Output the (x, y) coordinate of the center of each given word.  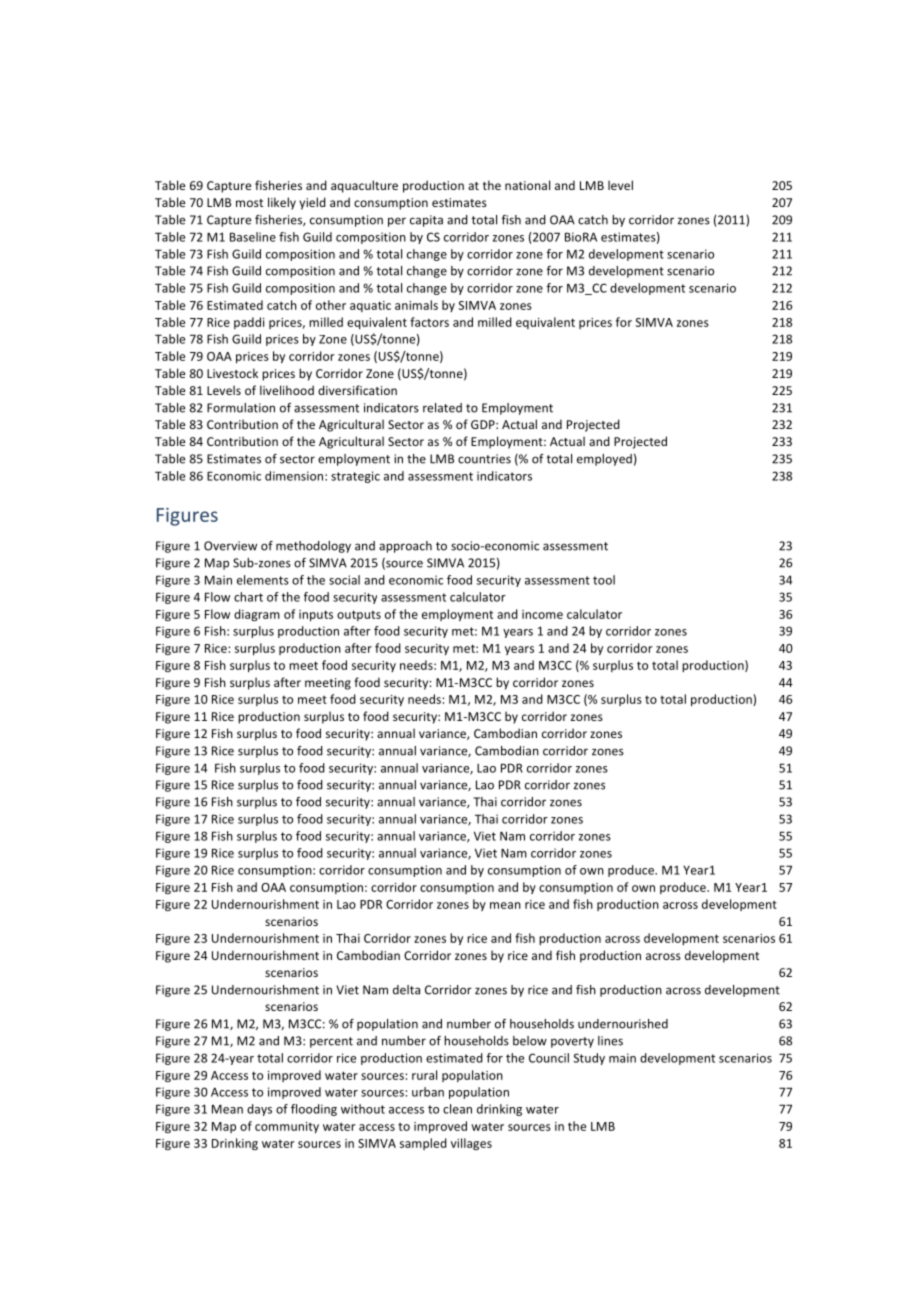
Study (589, 1059)
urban (428, 1092)
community (287, 1127)
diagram (257, 615)
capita (426, 221)
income (542, 614)
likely (282, 203)
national (527, 185)
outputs (359, 615)
